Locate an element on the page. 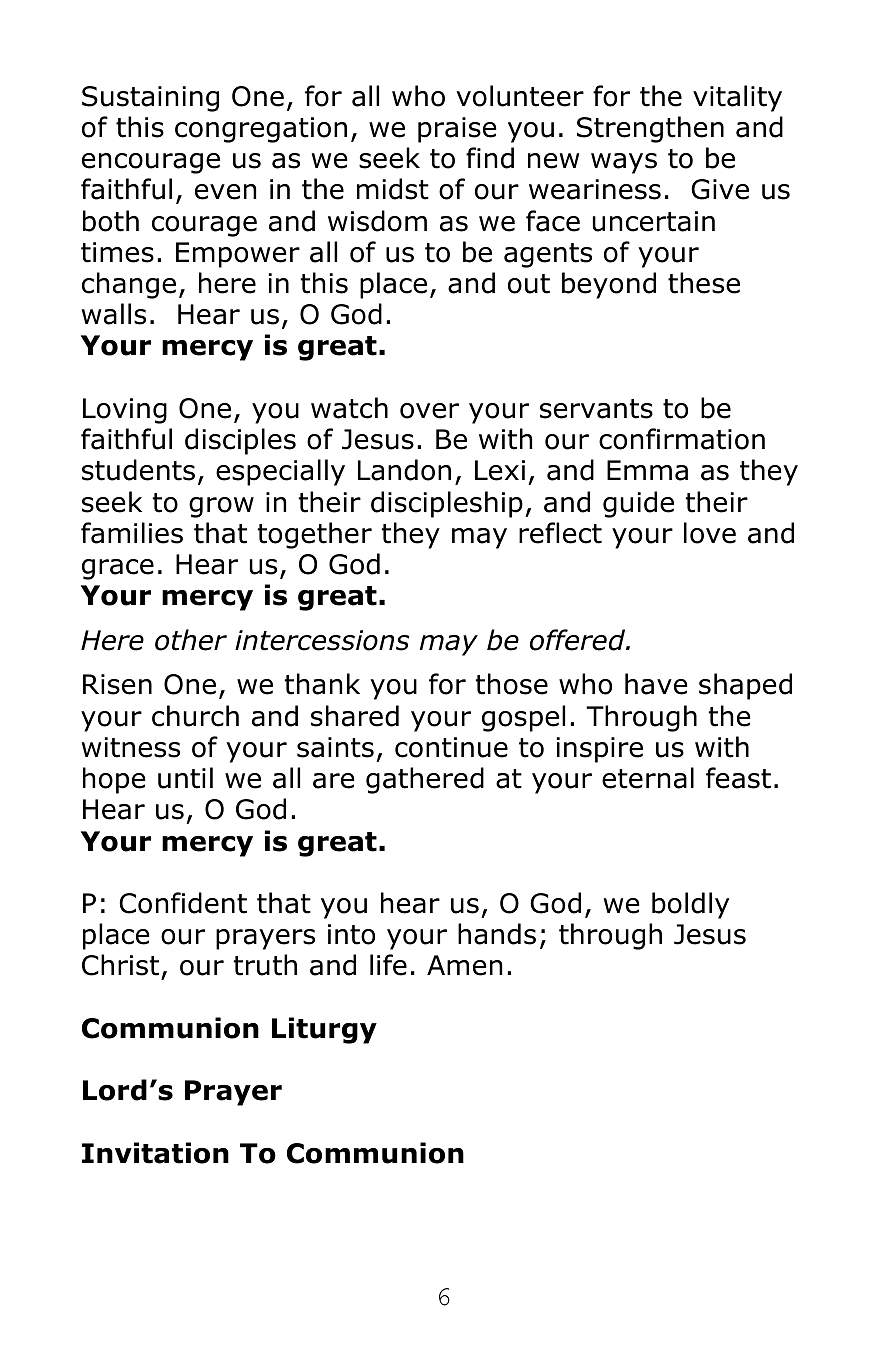 Image resolution: width=887 pixels, height=1372 pixels. Strengthen is located at coordinates (650, 129).
